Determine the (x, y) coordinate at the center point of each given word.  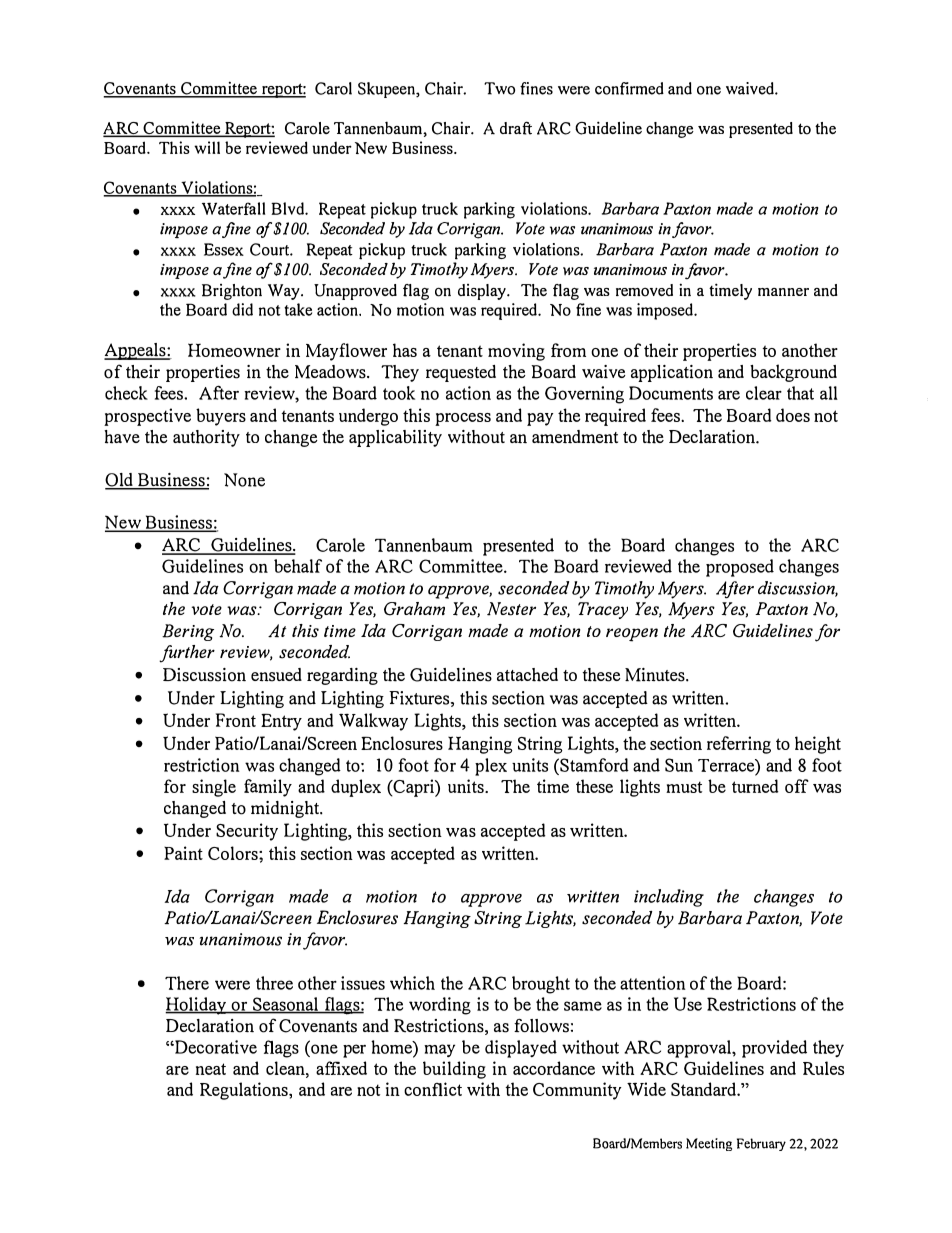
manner (783, 292)
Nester (511, 609)
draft (516, 128)
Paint (183, 853)
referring (739, 745)
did (242, 309)
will (207, 147)
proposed (740, 568)
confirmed (629, 88)
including (669, 898)
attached (527, 675)
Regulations (245, 1091)
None (244, 480)
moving (516, 352)
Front (236, 720)
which (412, 983)
